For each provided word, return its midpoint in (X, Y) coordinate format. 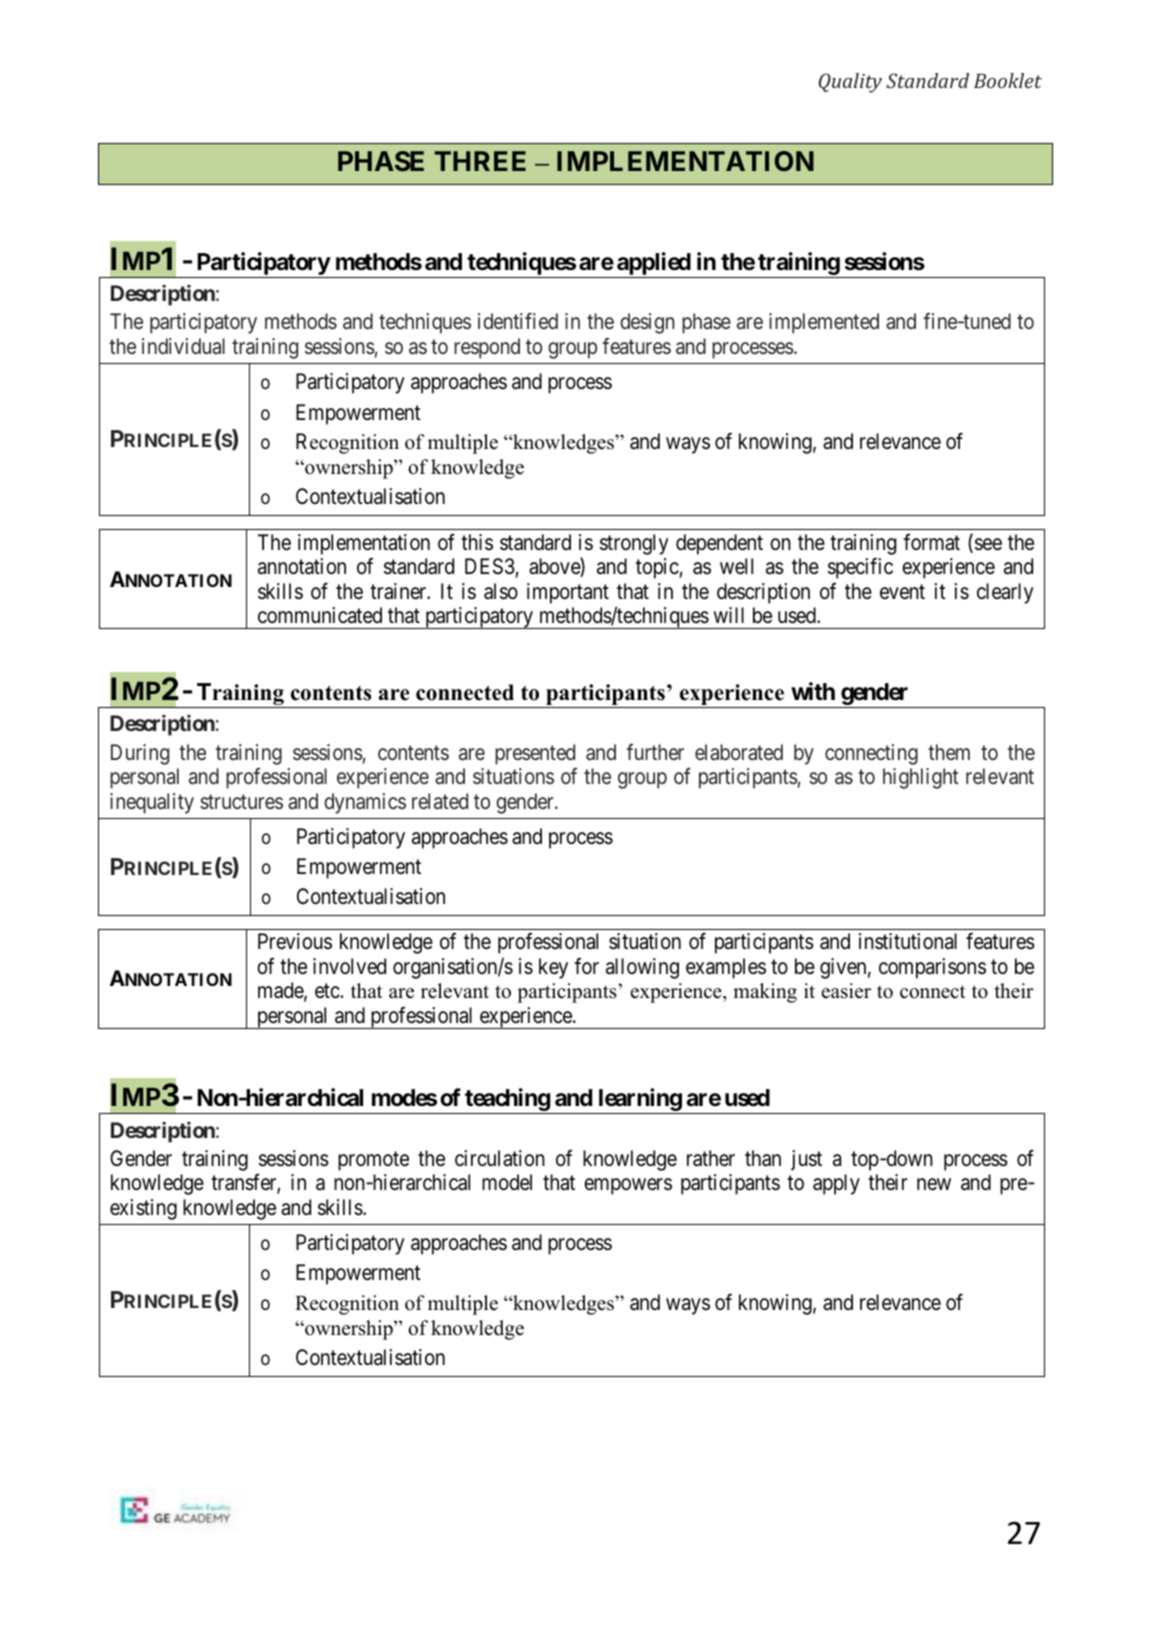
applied (654, 263)
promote (373, 1161)
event (902, 591)
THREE (480, 161)
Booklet (1008, 80)
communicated (320, 615)
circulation (500, 1158)
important (568, 593)
